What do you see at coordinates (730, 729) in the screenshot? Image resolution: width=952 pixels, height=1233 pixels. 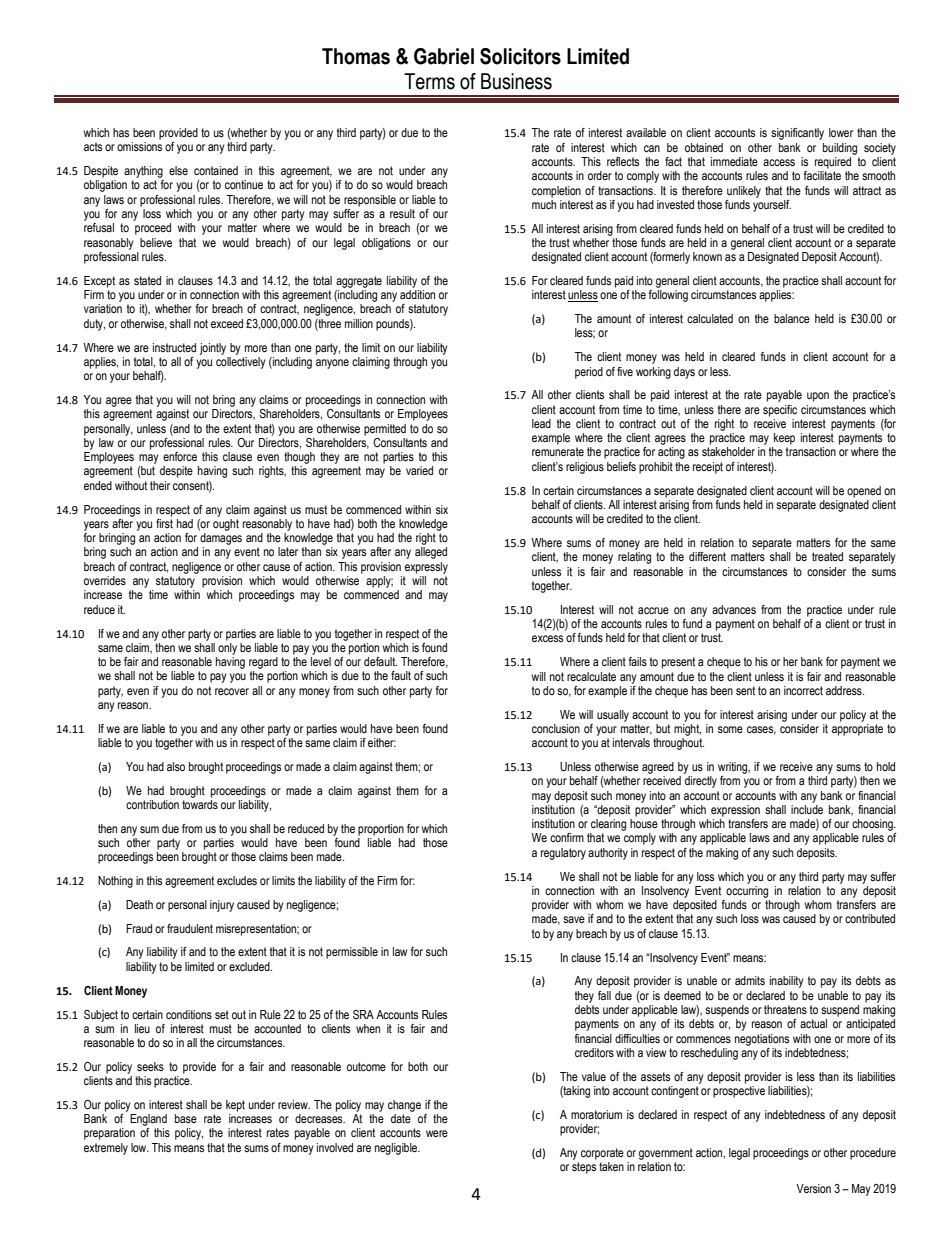 I see `some` at bounding box center [730, 729].
